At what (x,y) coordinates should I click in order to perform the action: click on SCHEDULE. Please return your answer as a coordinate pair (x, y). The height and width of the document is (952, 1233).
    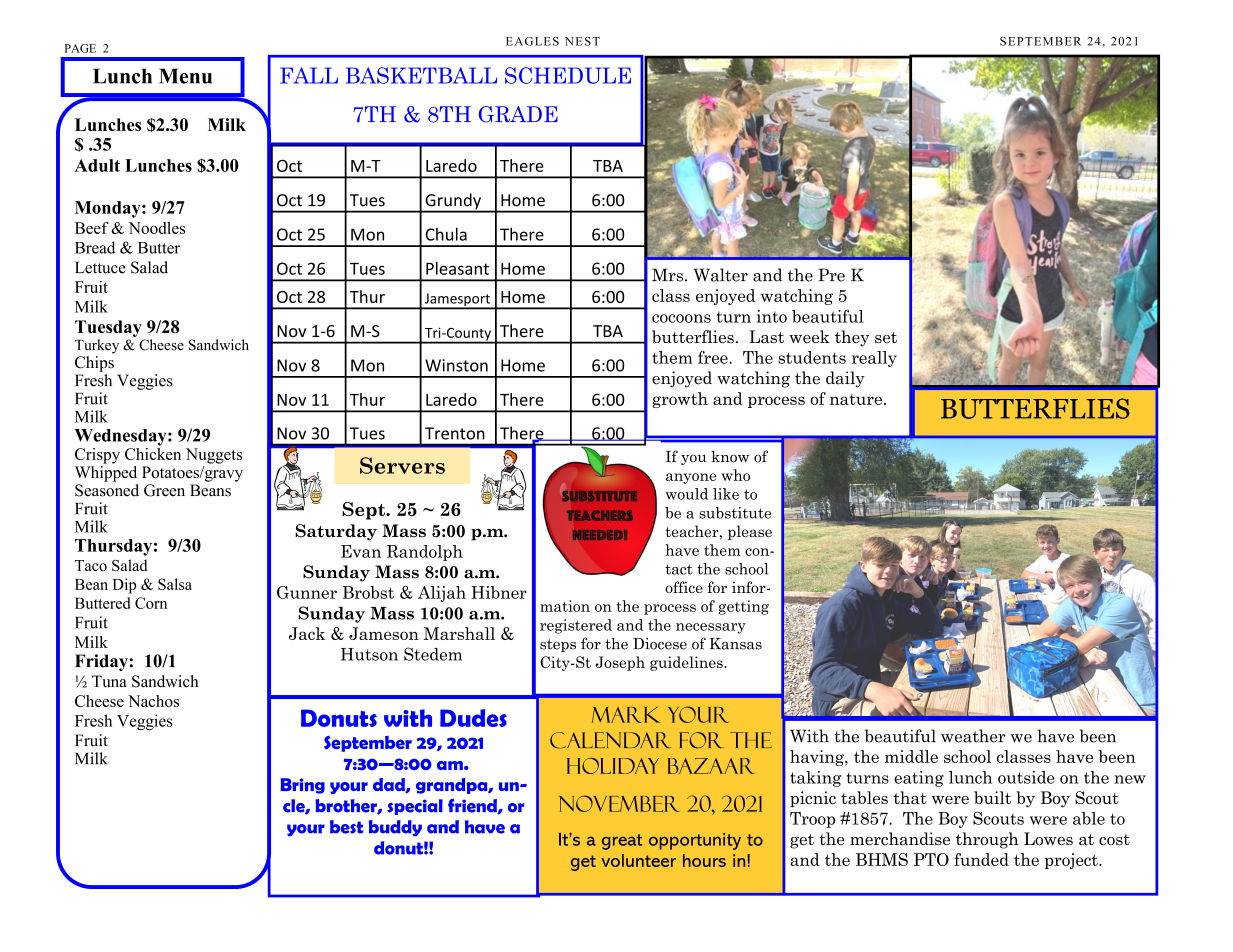
    Looking at the image, I should click on (568, 75).
